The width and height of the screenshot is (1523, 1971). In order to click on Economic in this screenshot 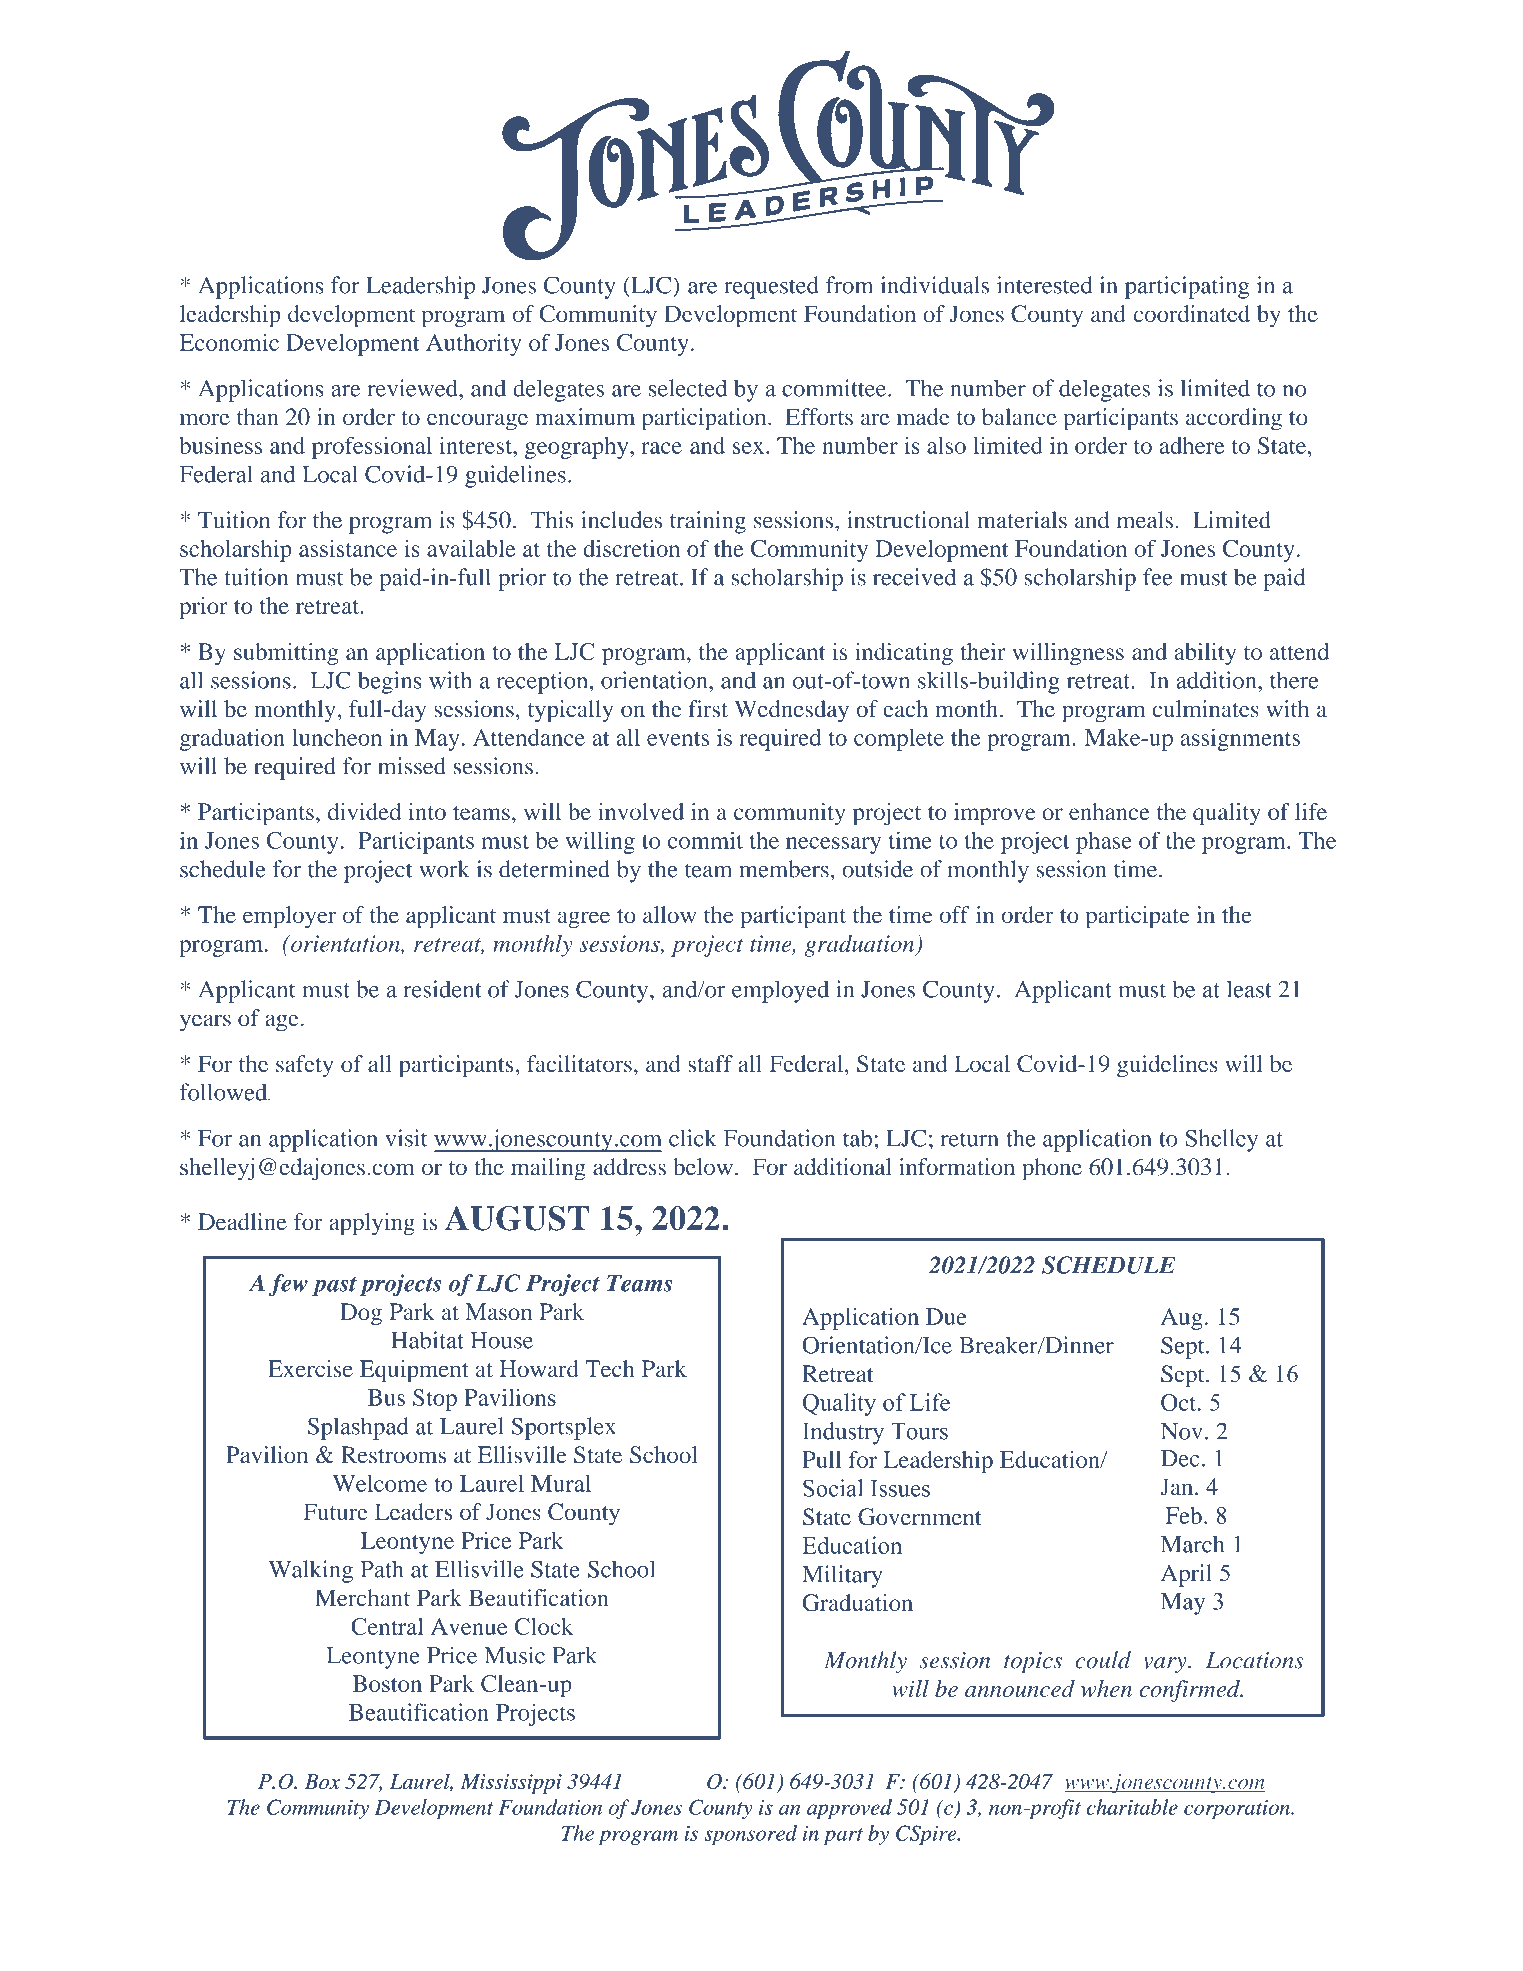, I will do `click(229, 342)`.
